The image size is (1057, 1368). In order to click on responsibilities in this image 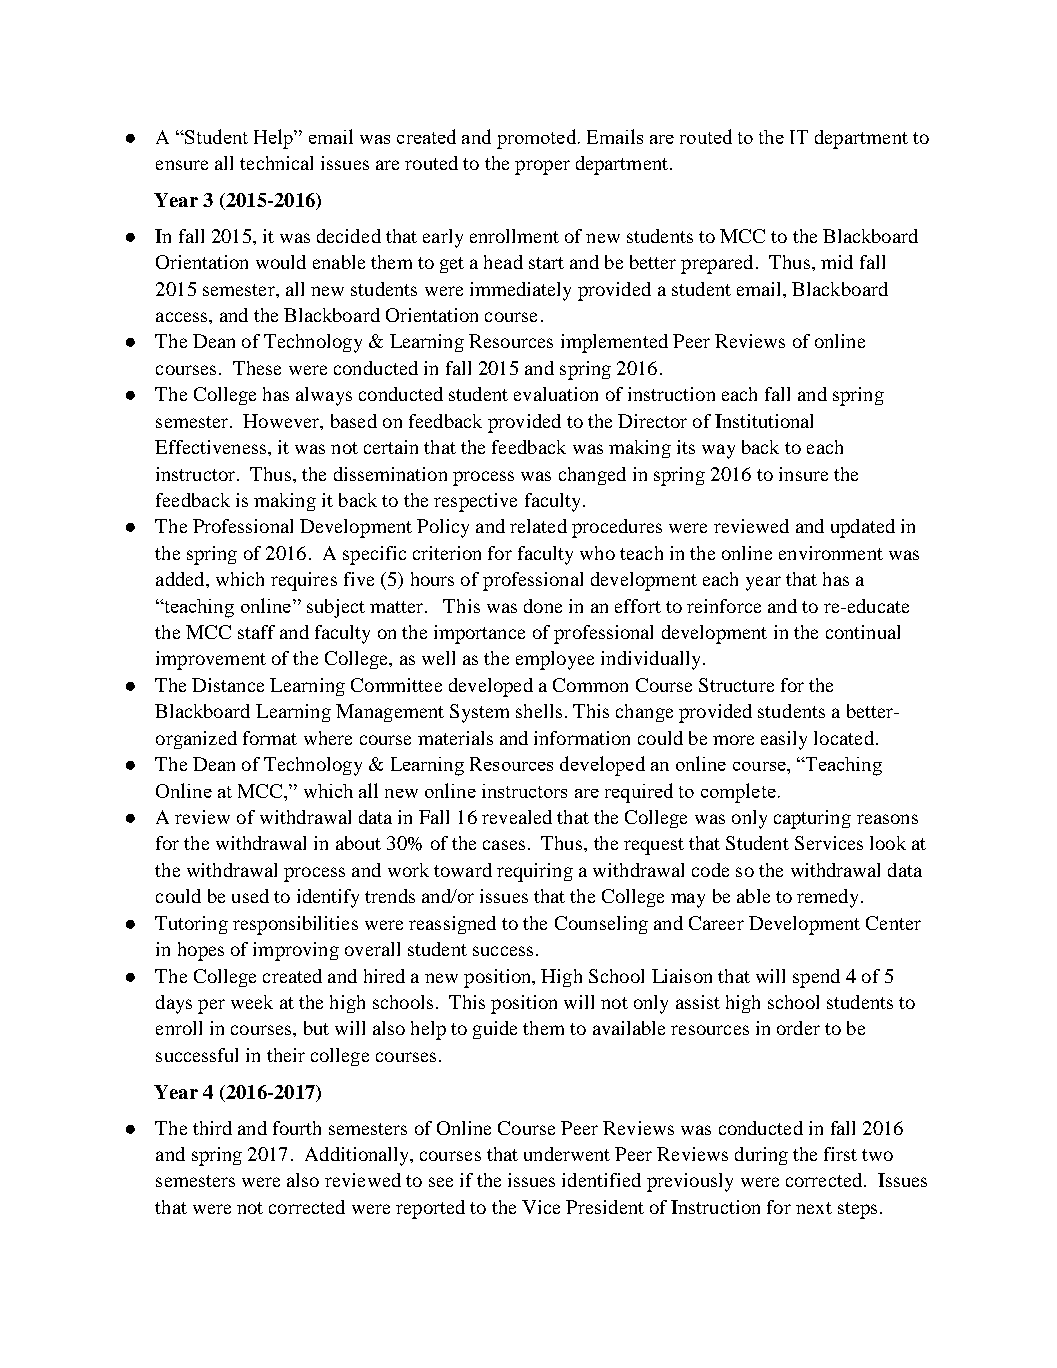, I will do `click(295, 925)`.
